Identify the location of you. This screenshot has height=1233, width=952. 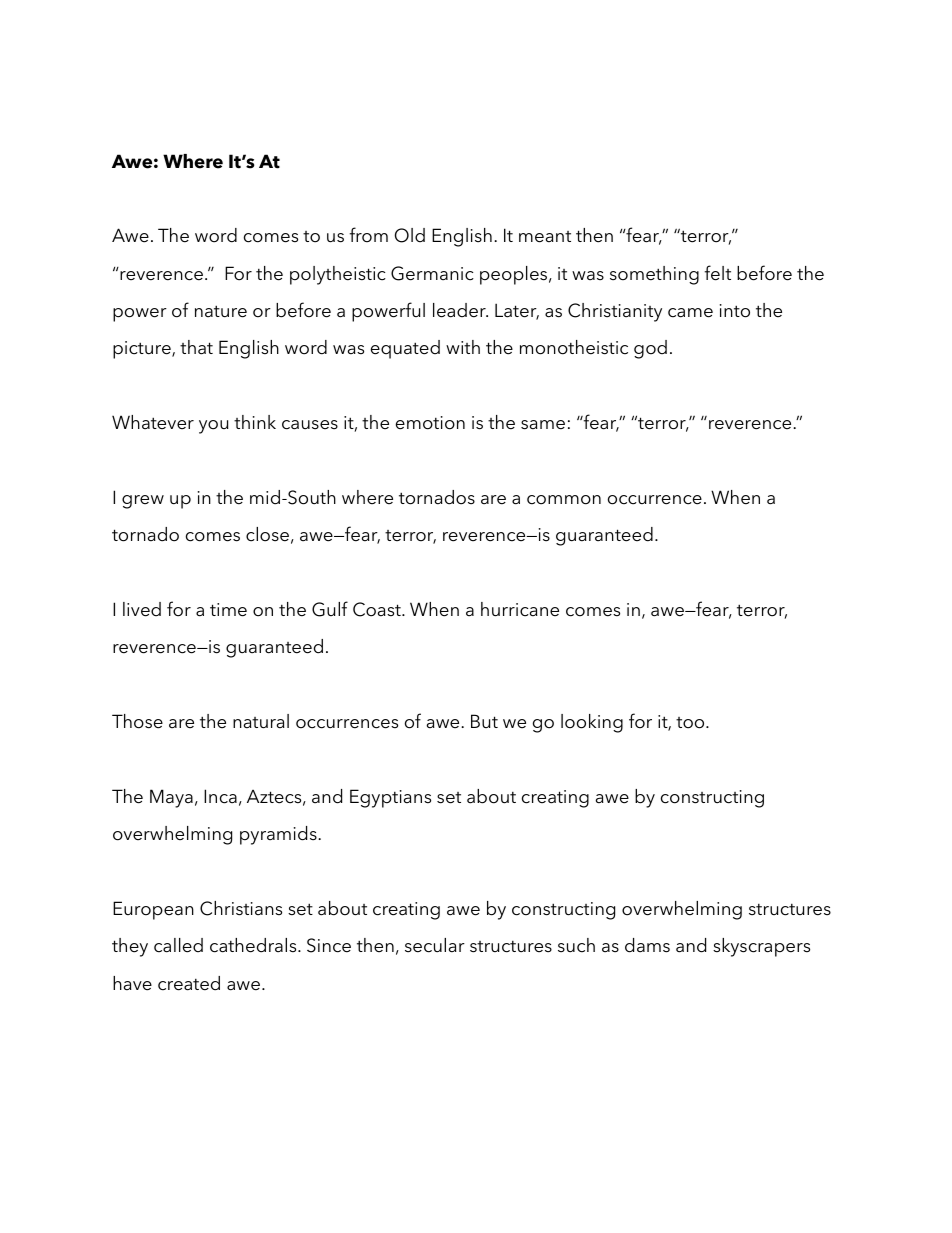
(214, 427).
